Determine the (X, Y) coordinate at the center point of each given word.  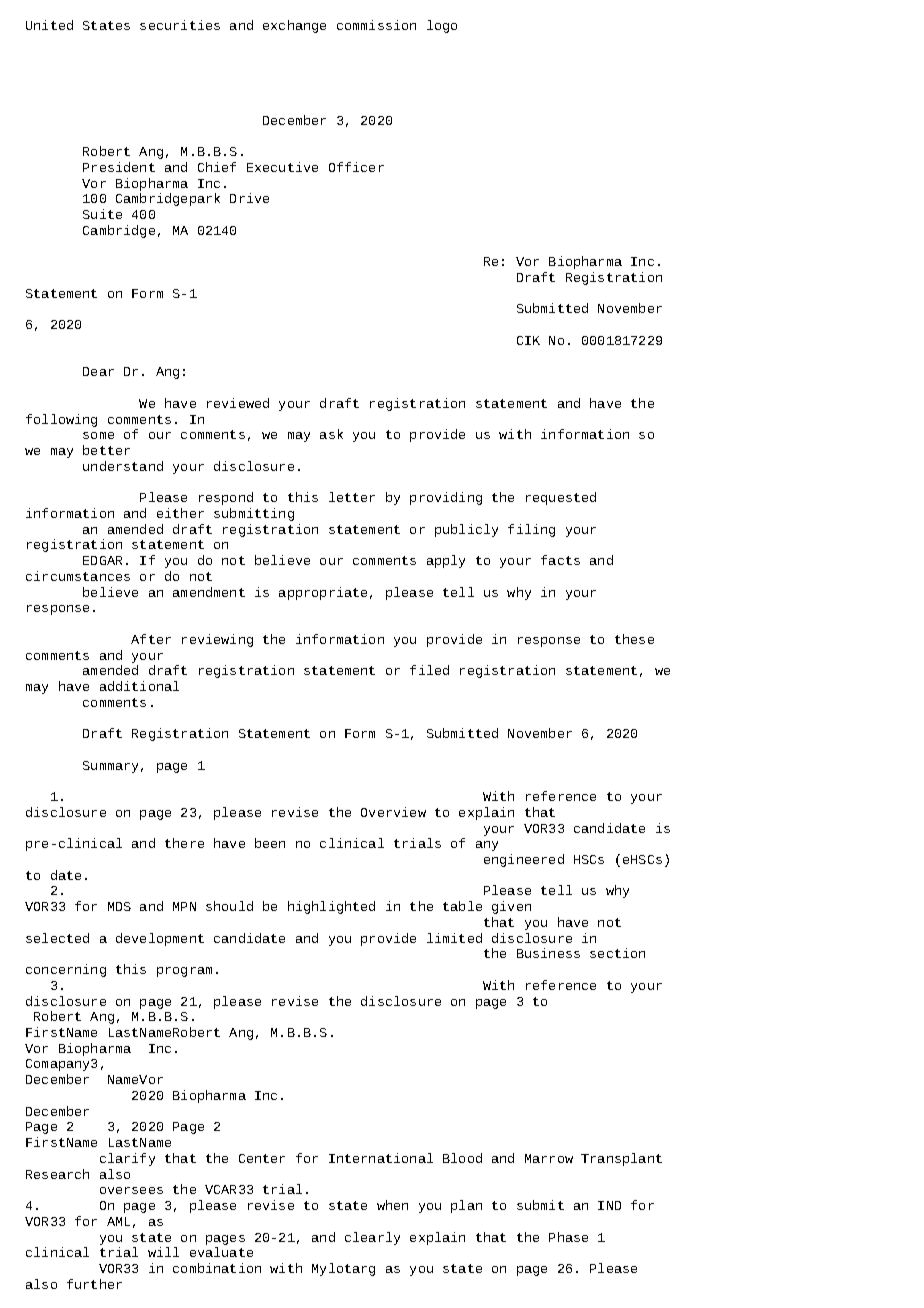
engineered (524, 860)
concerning (66, 970)
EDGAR (102, 560)
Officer (356, 167)
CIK (528, 340)
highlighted (331, 907)
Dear (98, 371)
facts (560, 560)
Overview (393, 812)
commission (376, 25)
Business (548, 953)
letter (352, 497)
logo (442, 26)
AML (118, 1221)
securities (180, 25)
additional (139, 686)
